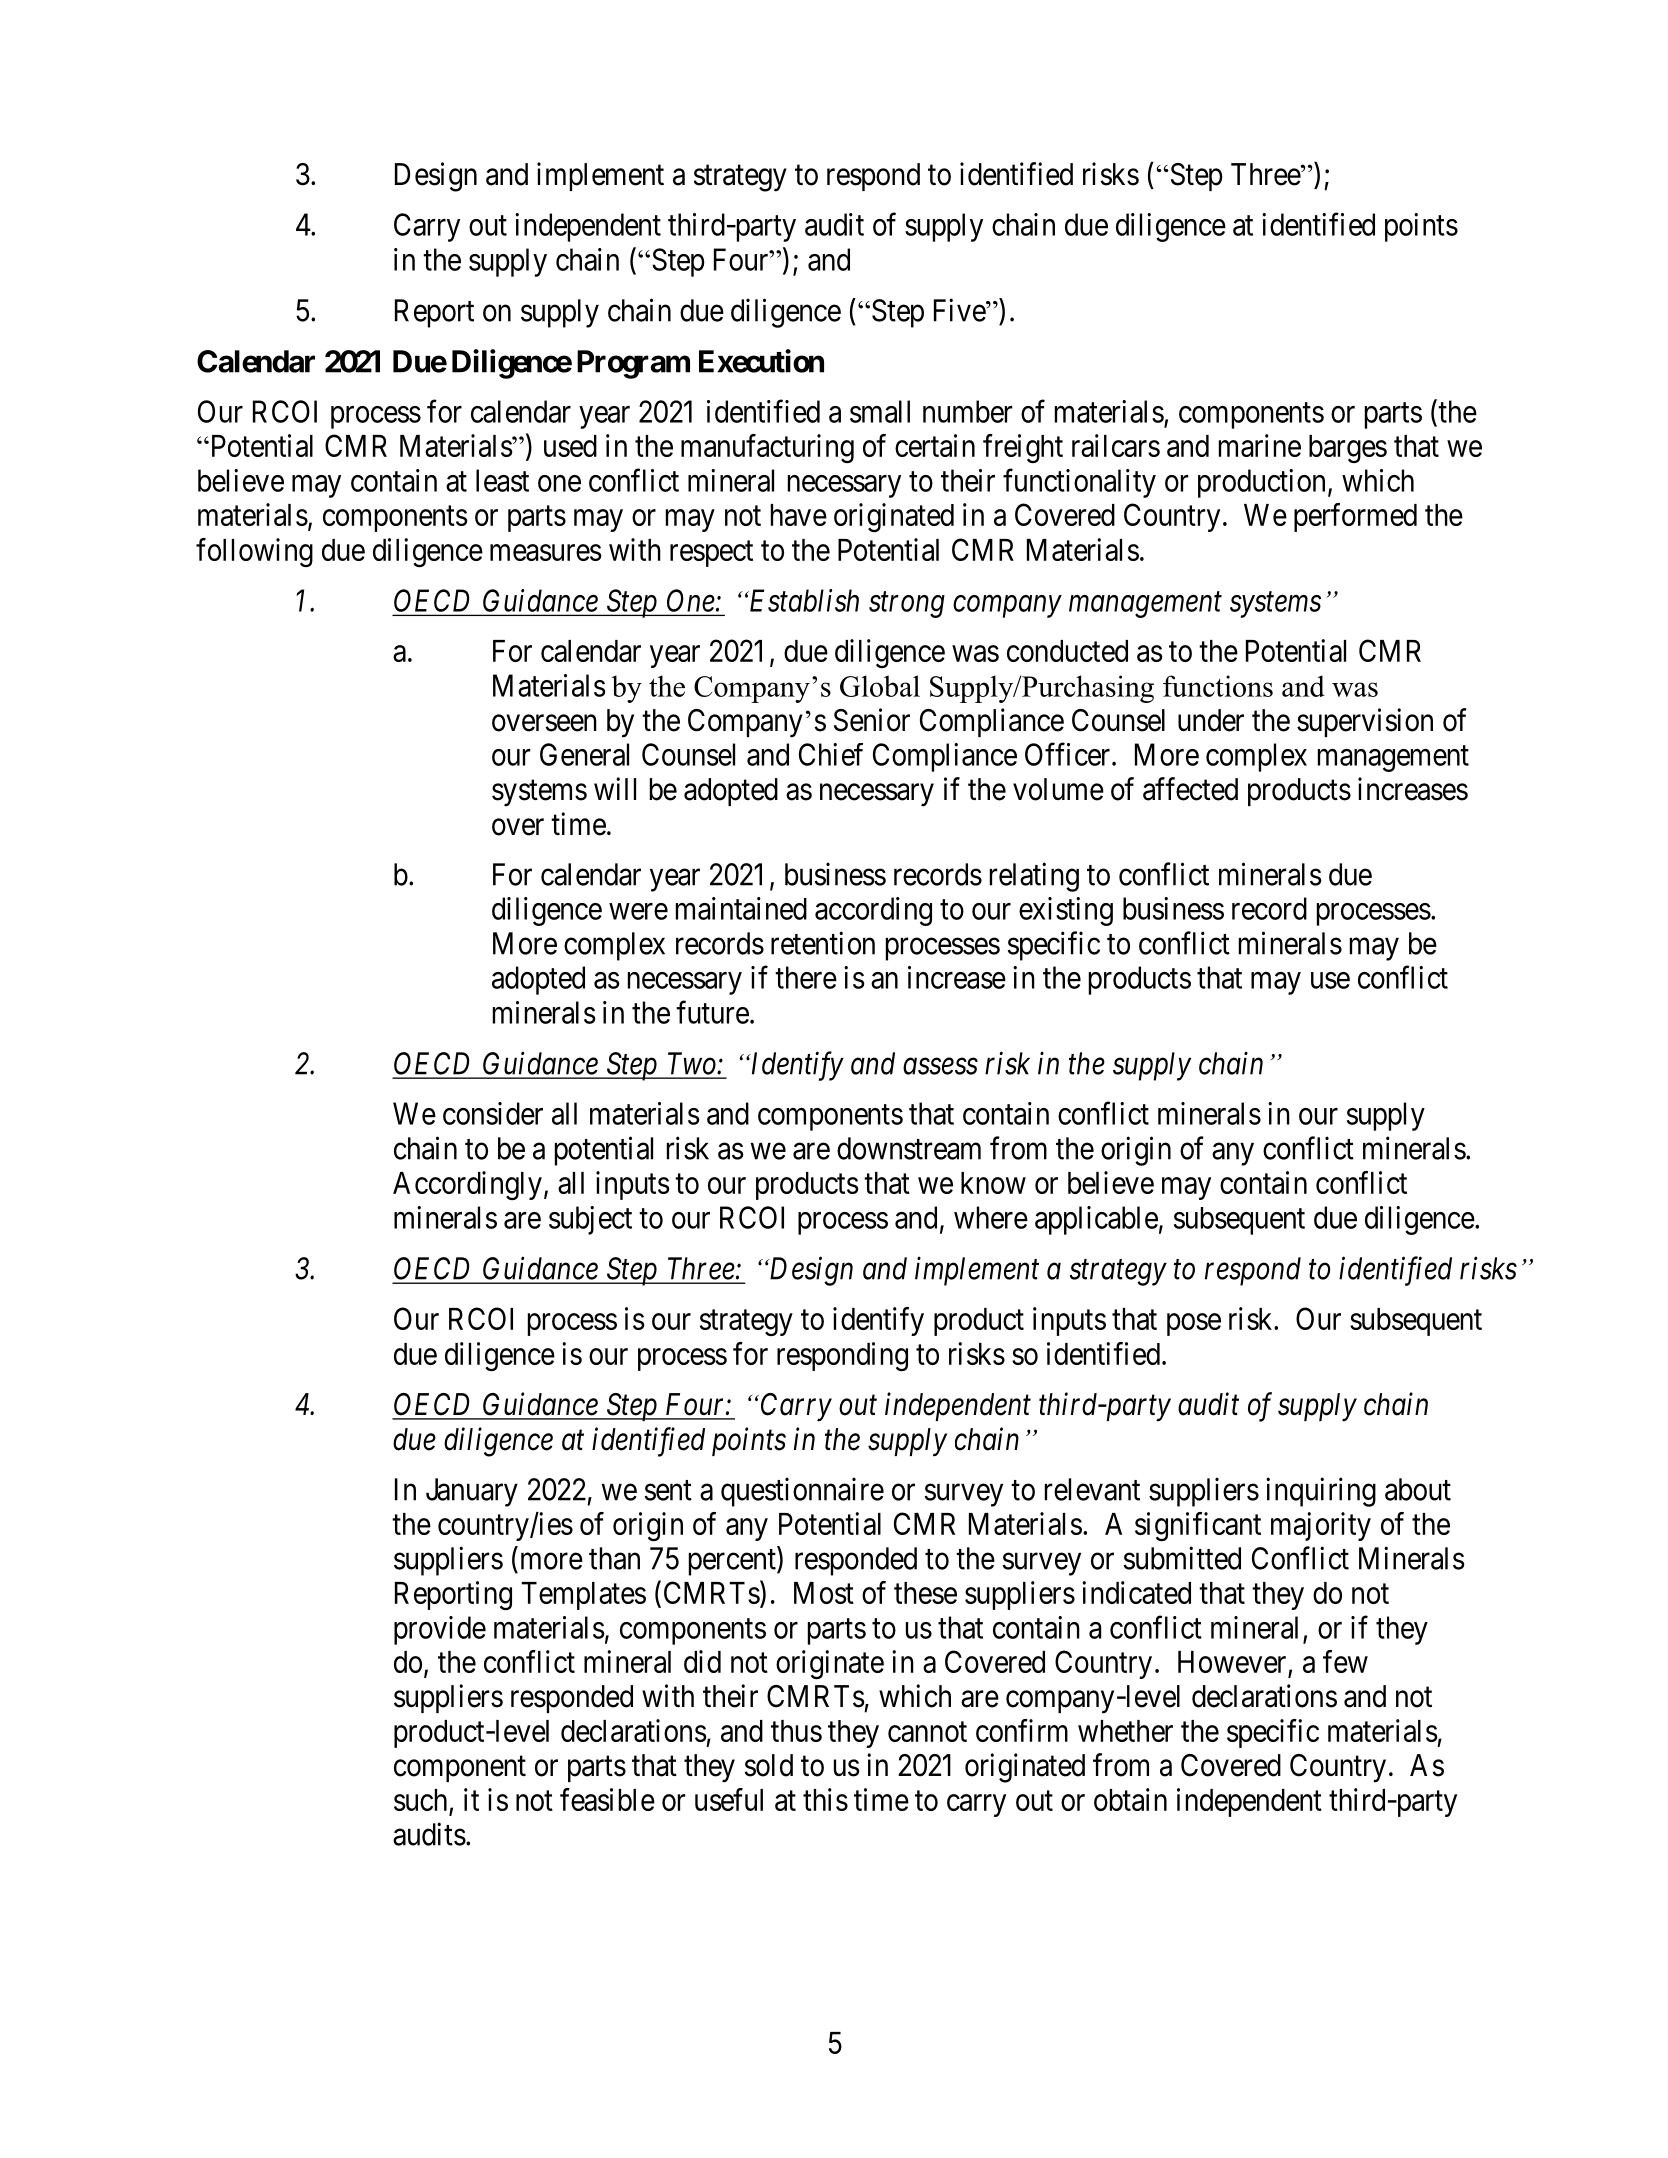 This screenshot has height=2158, width=1668. Describe the element at coordinates (769, 1765) in the screenshot. I see `sold` at that location.
